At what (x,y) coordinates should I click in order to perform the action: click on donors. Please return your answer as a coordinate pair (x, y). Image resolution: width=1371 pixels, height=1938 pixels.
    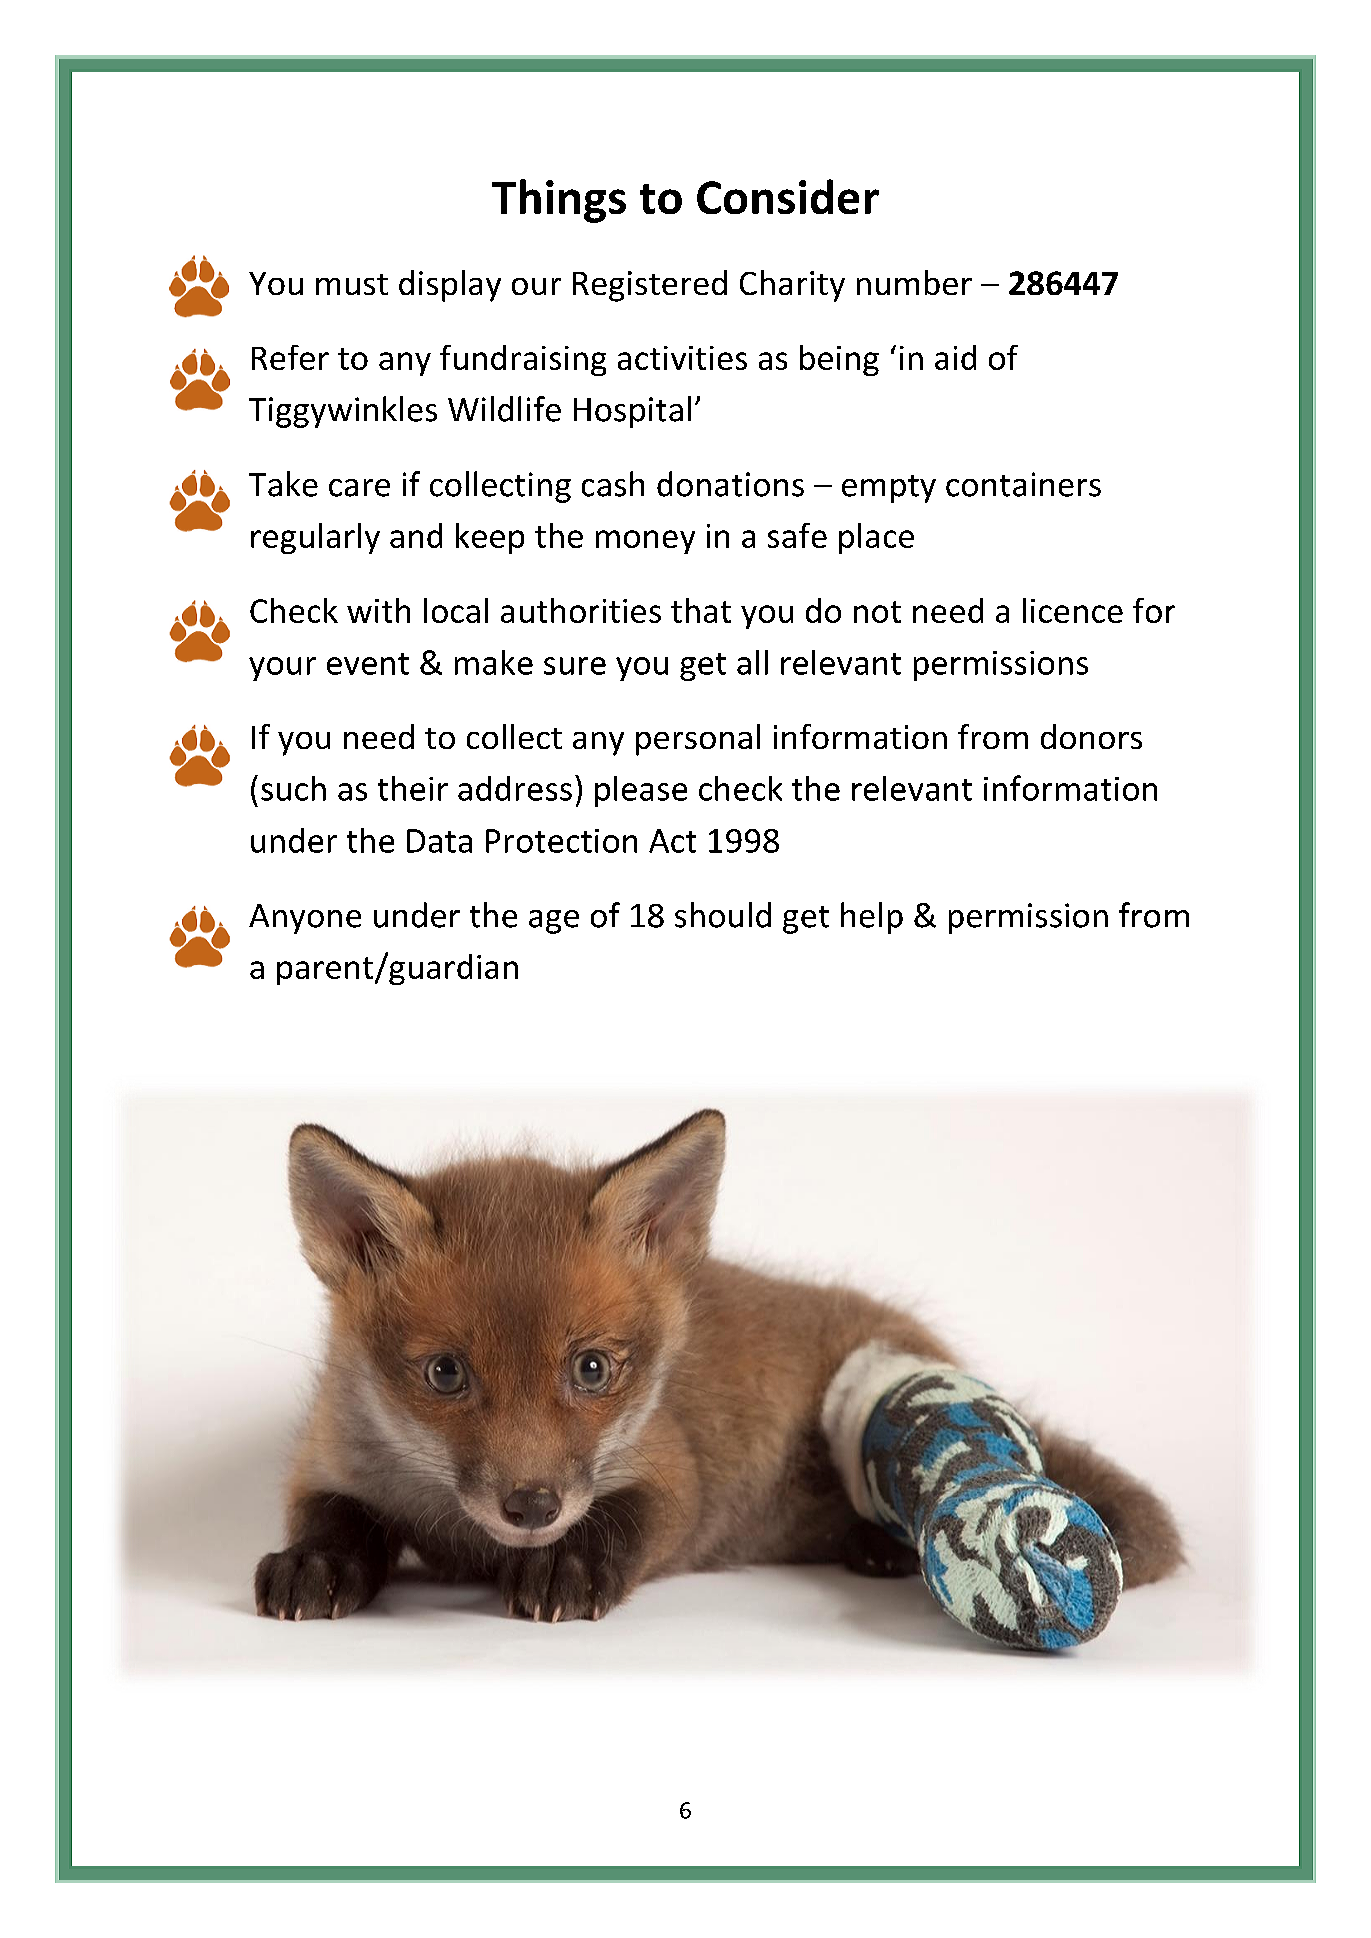
    Looking at the image, I should click on (1091, 736).
